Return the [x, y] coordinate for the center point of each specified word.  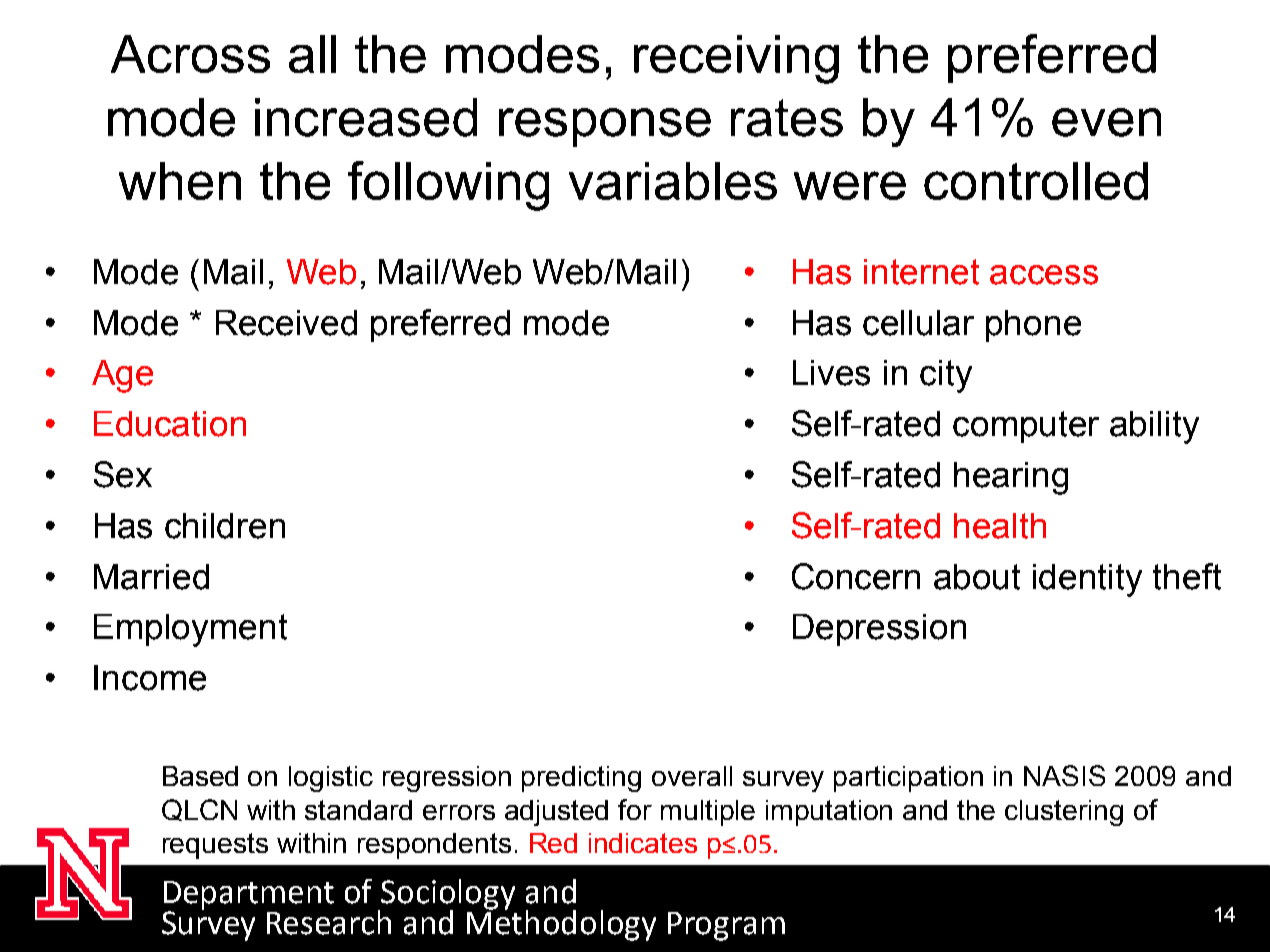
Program [726, 926]
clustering [1064, 813]
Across [190, 54]
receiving [736, 59]
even [1106, 122]
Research [329, 922]
